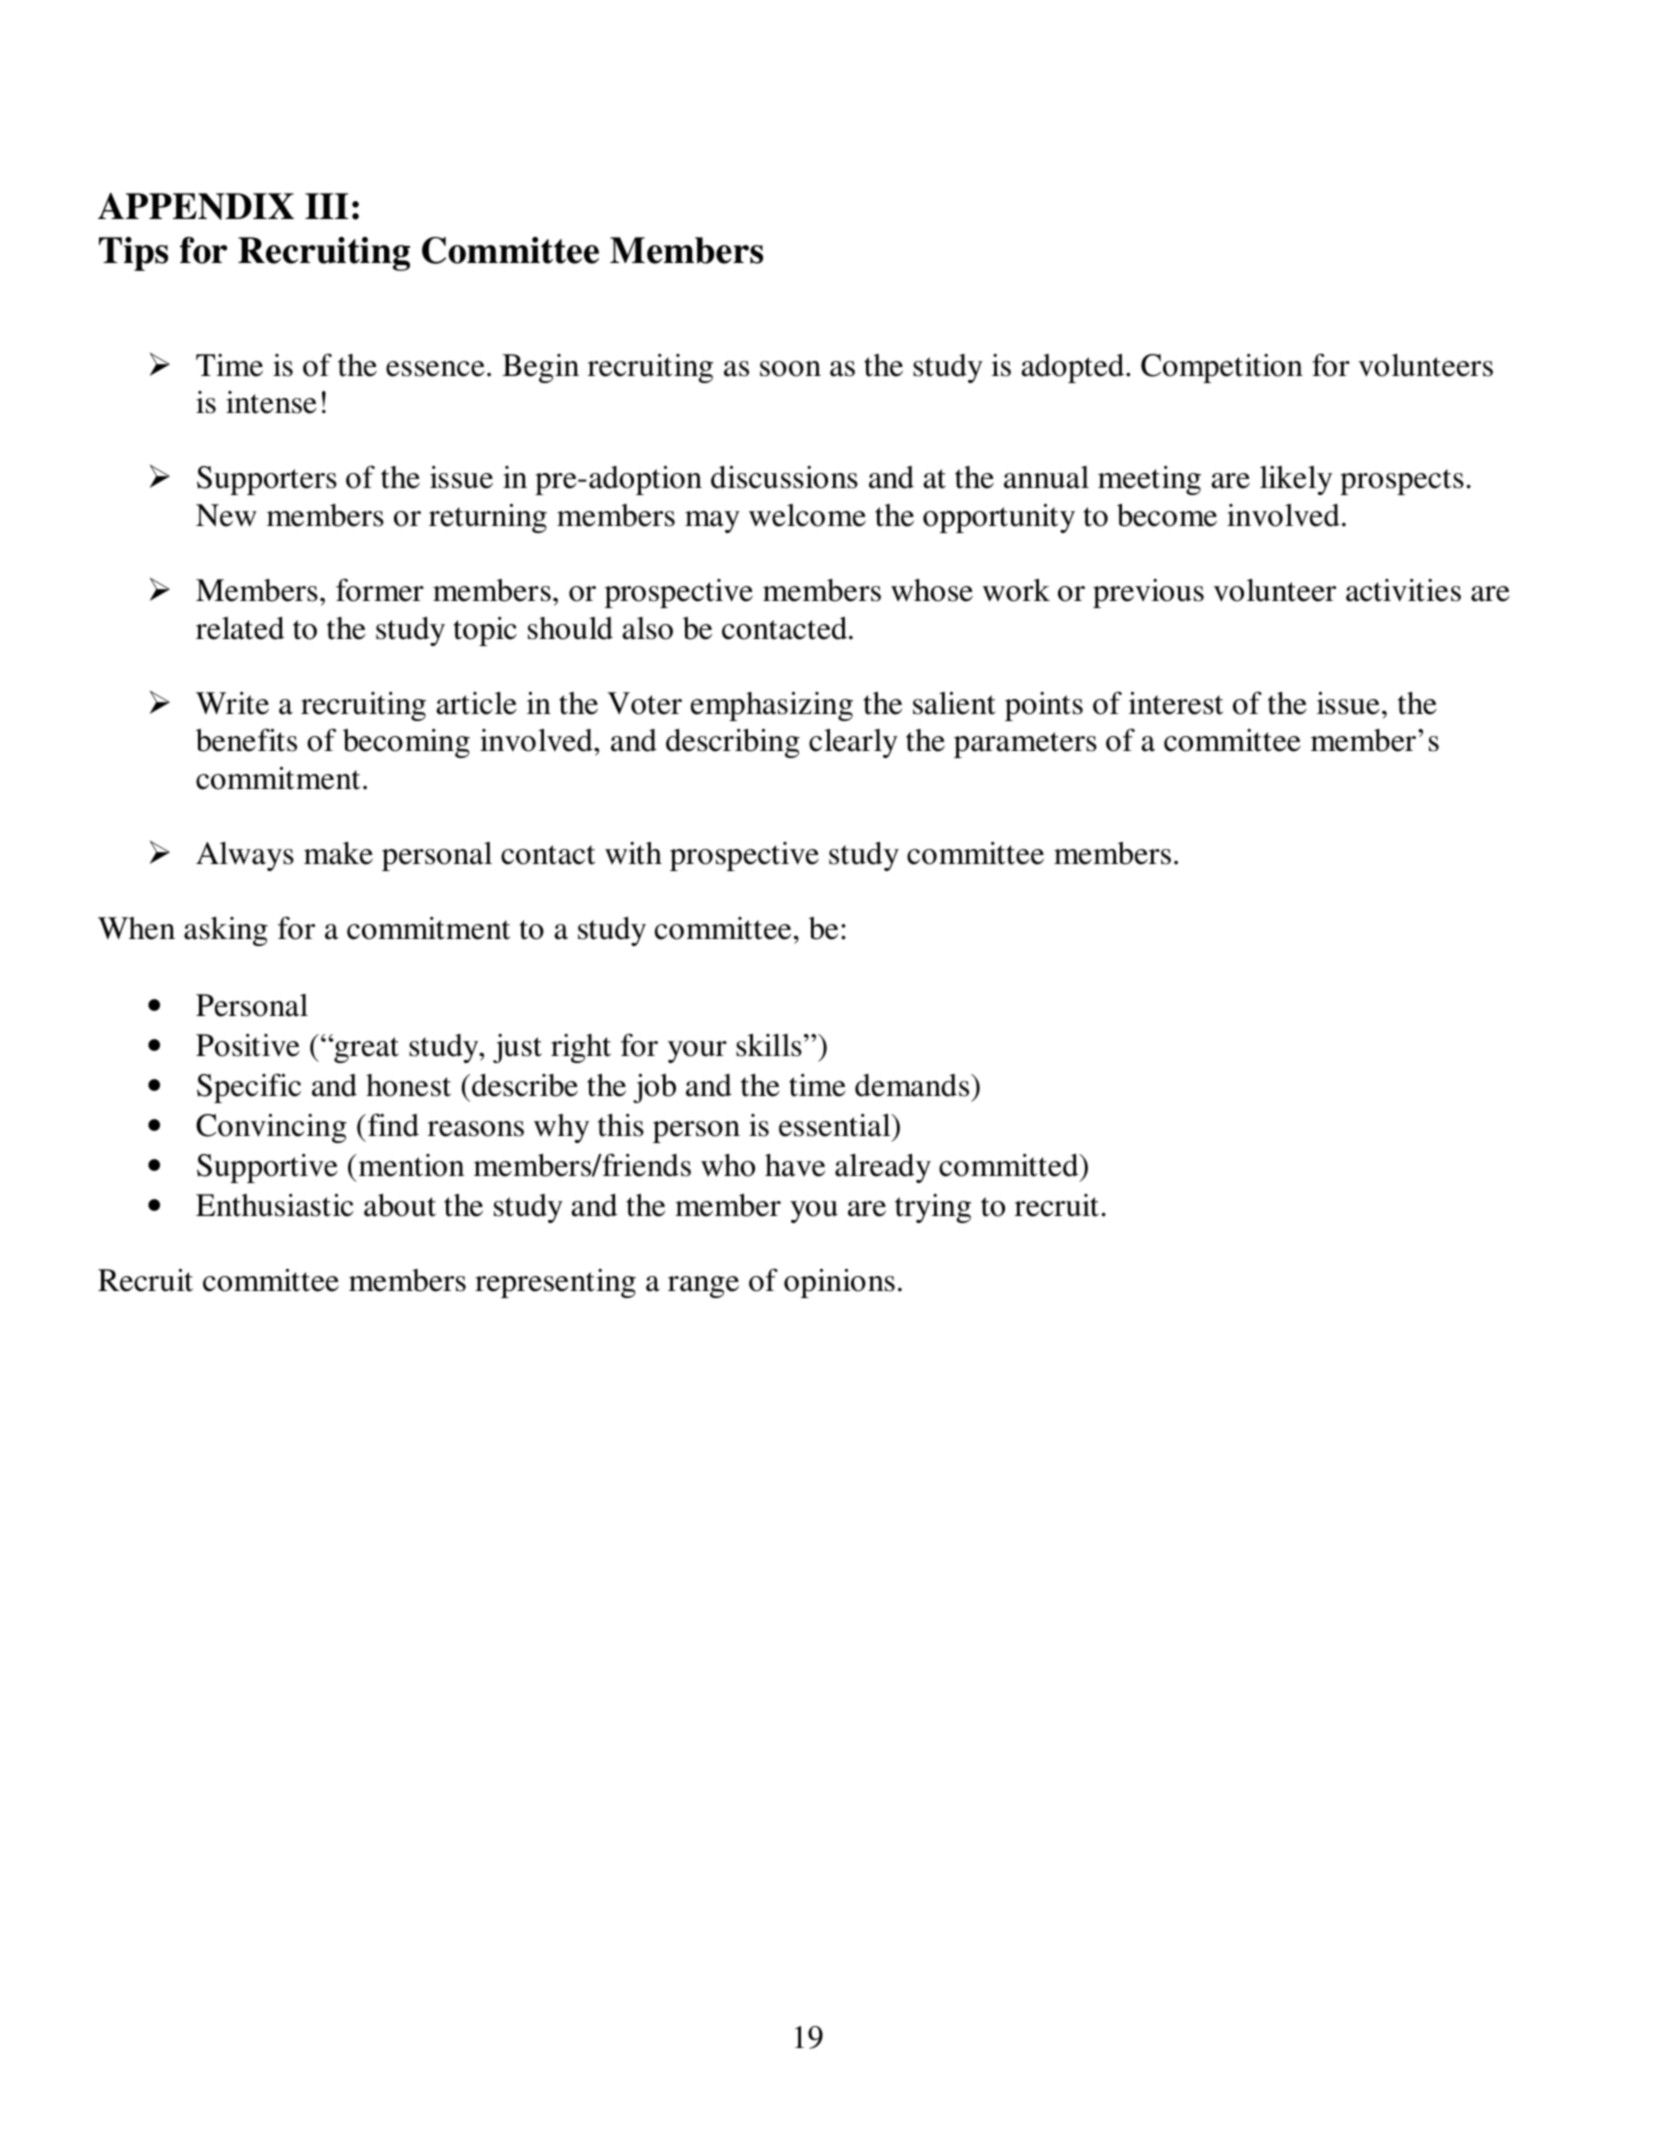 The width and height of the document is (1665, 2154). Describe the element at coordinates (246, 740) in the document. I see `benefits` at that location.
